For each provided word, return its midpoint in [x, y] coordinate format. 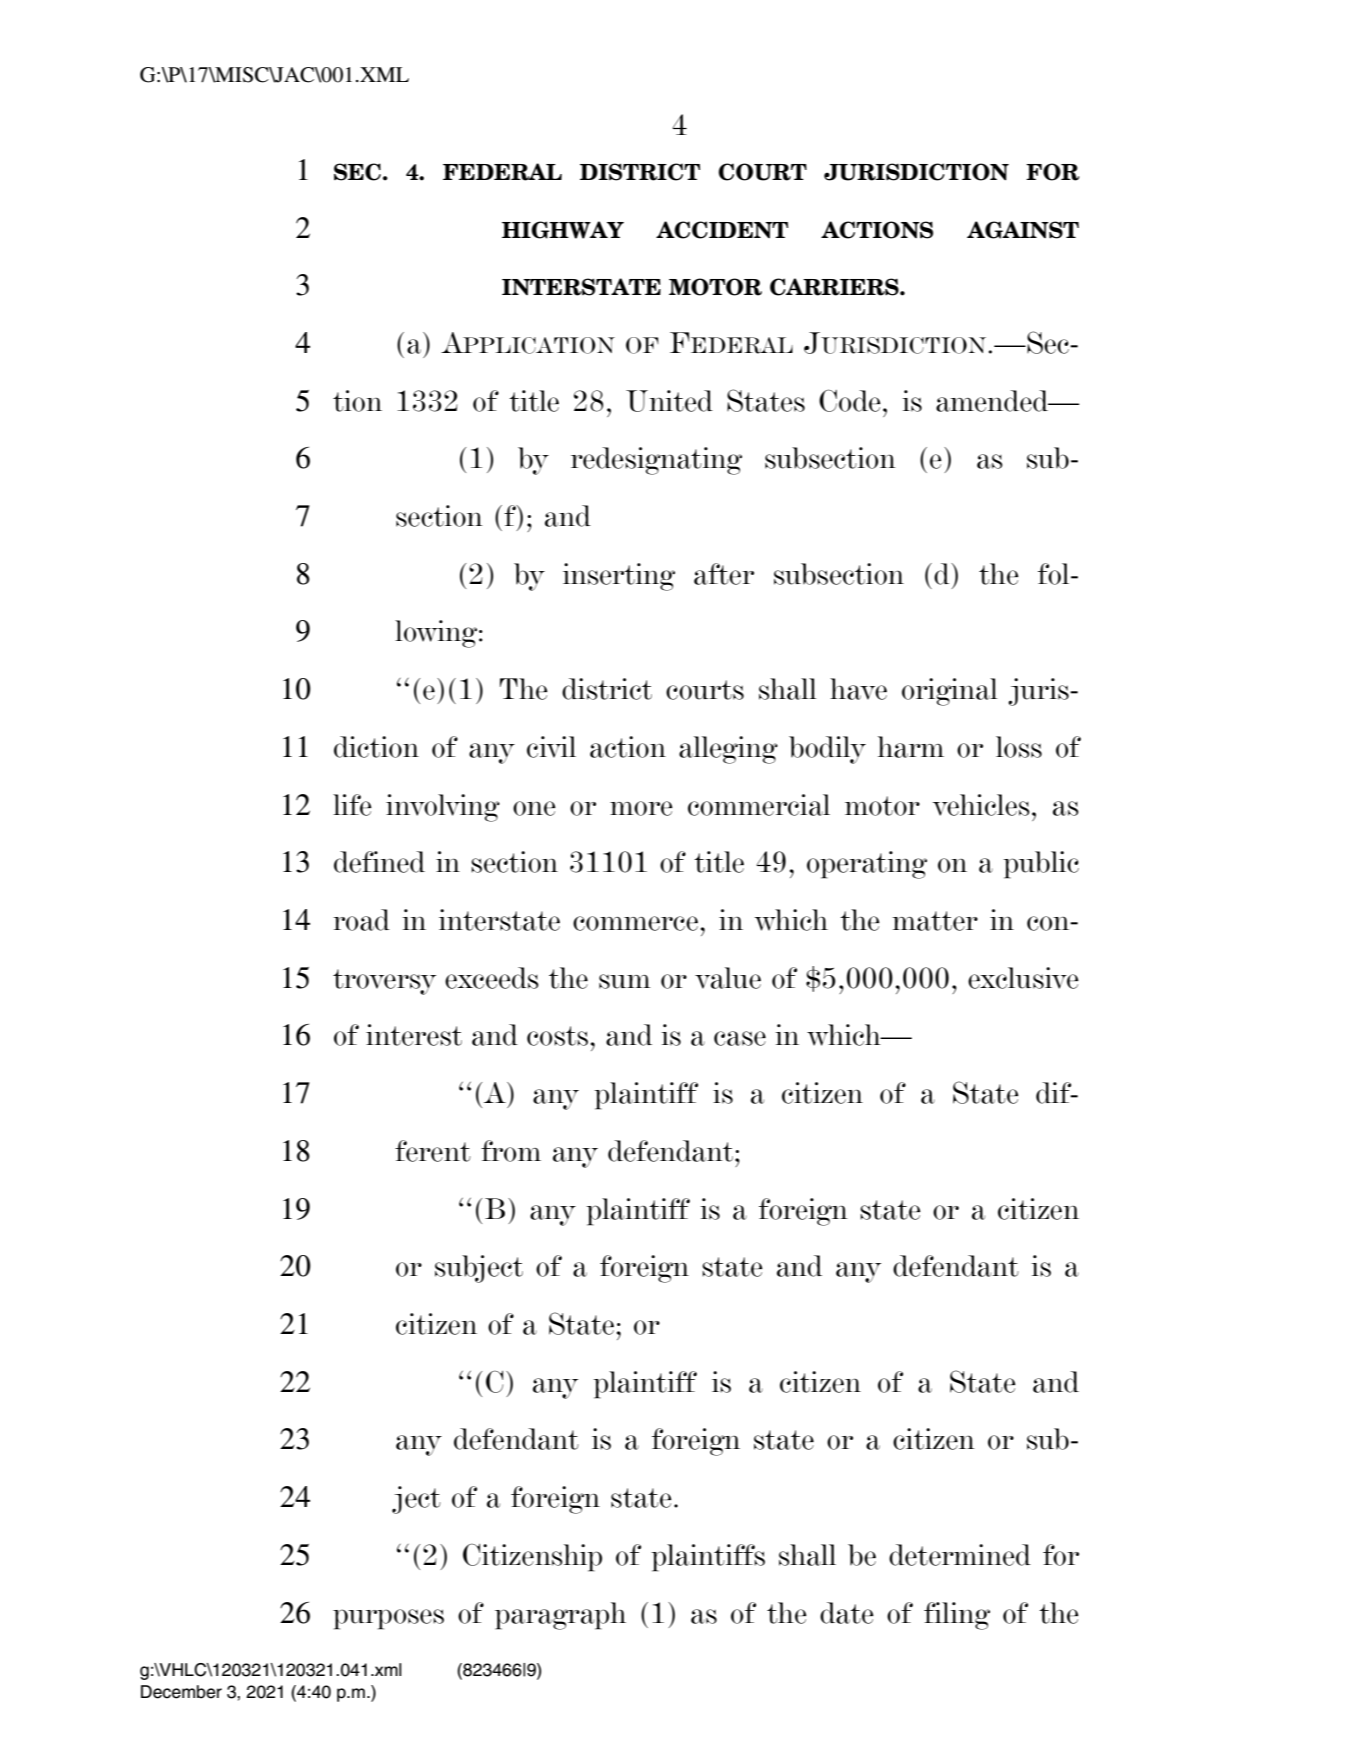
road [361, 920]
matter [935, 921]
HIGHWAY [563, 230]
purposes [388, 1619]
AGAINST [1023, 230]
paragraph [560, 1616]
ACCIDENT [722, 230]
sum [625, 981]
